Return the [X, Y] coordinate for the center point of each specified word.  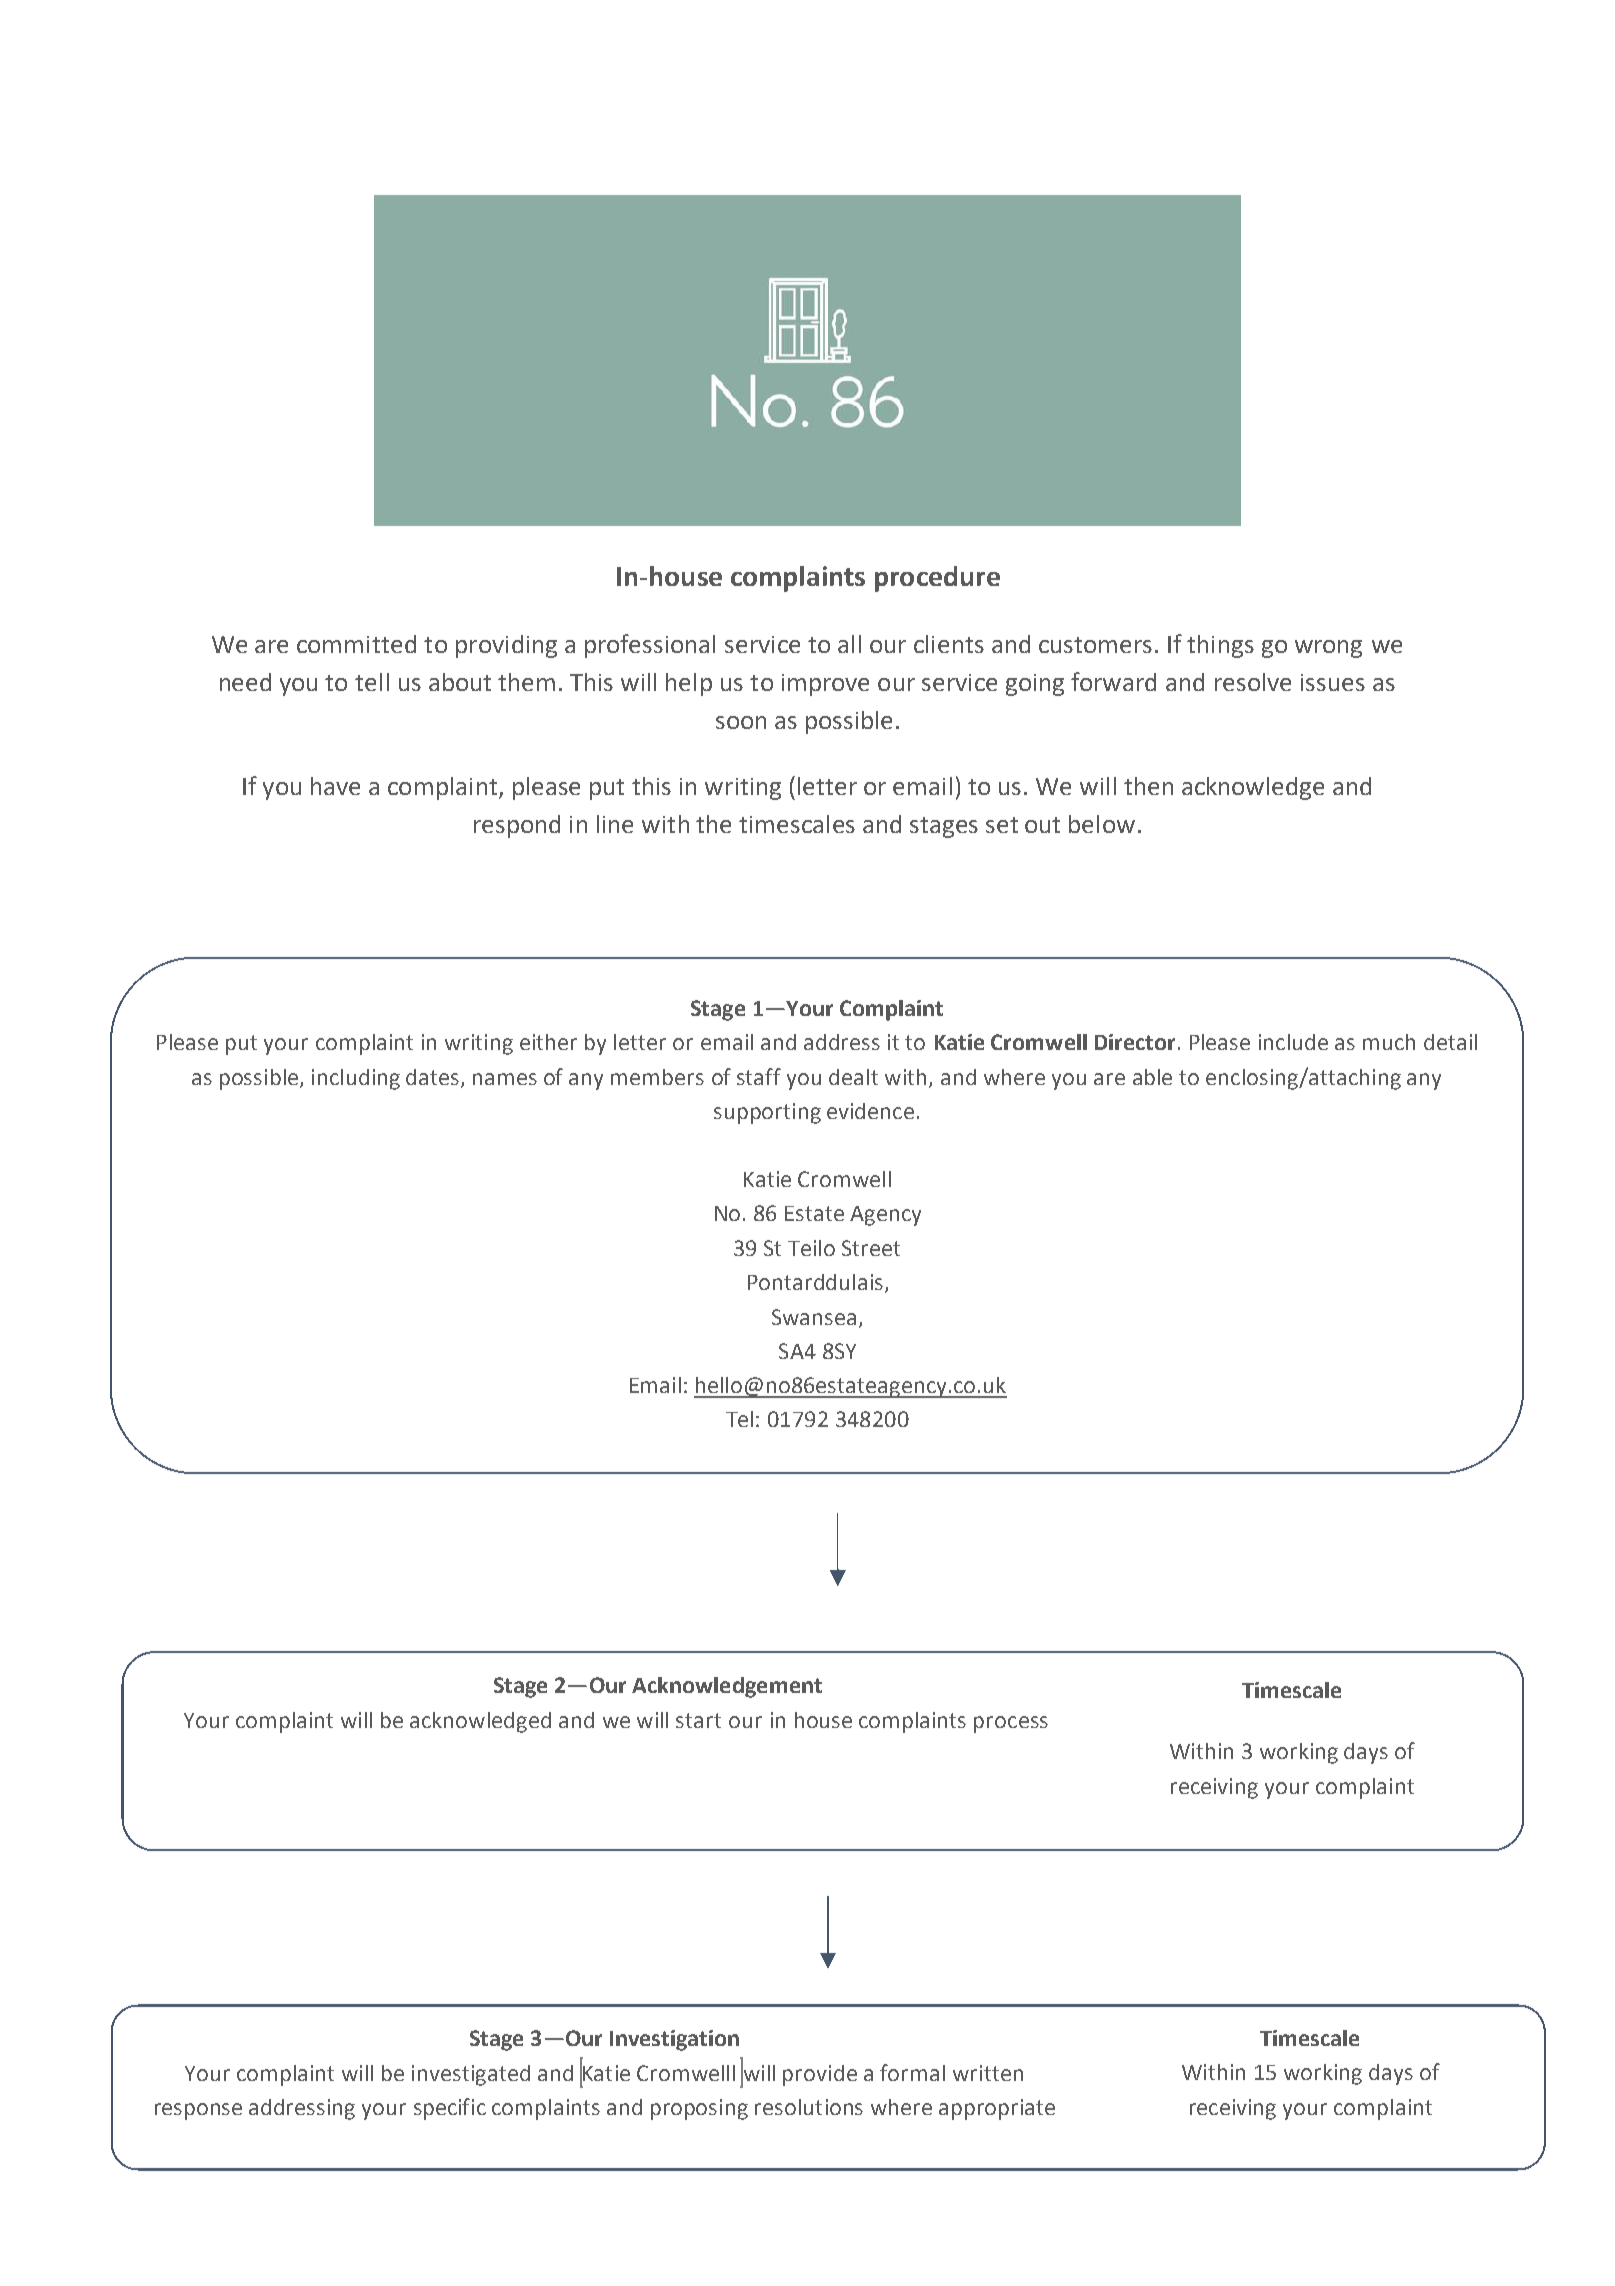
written [988, 2073]
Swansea [814, 1317]
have [335, 786]
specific [450, 2109]
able [1152, 1077]
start [698, 1720]
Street [871, 1248]
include [1293, 1042]
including [356, 1079]
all [849, 644]
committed [356, 644]
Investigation [674, 2040]
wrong [1328, 649]
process [1011, 1724]
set [1002, 825]
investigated [471, 2075]
